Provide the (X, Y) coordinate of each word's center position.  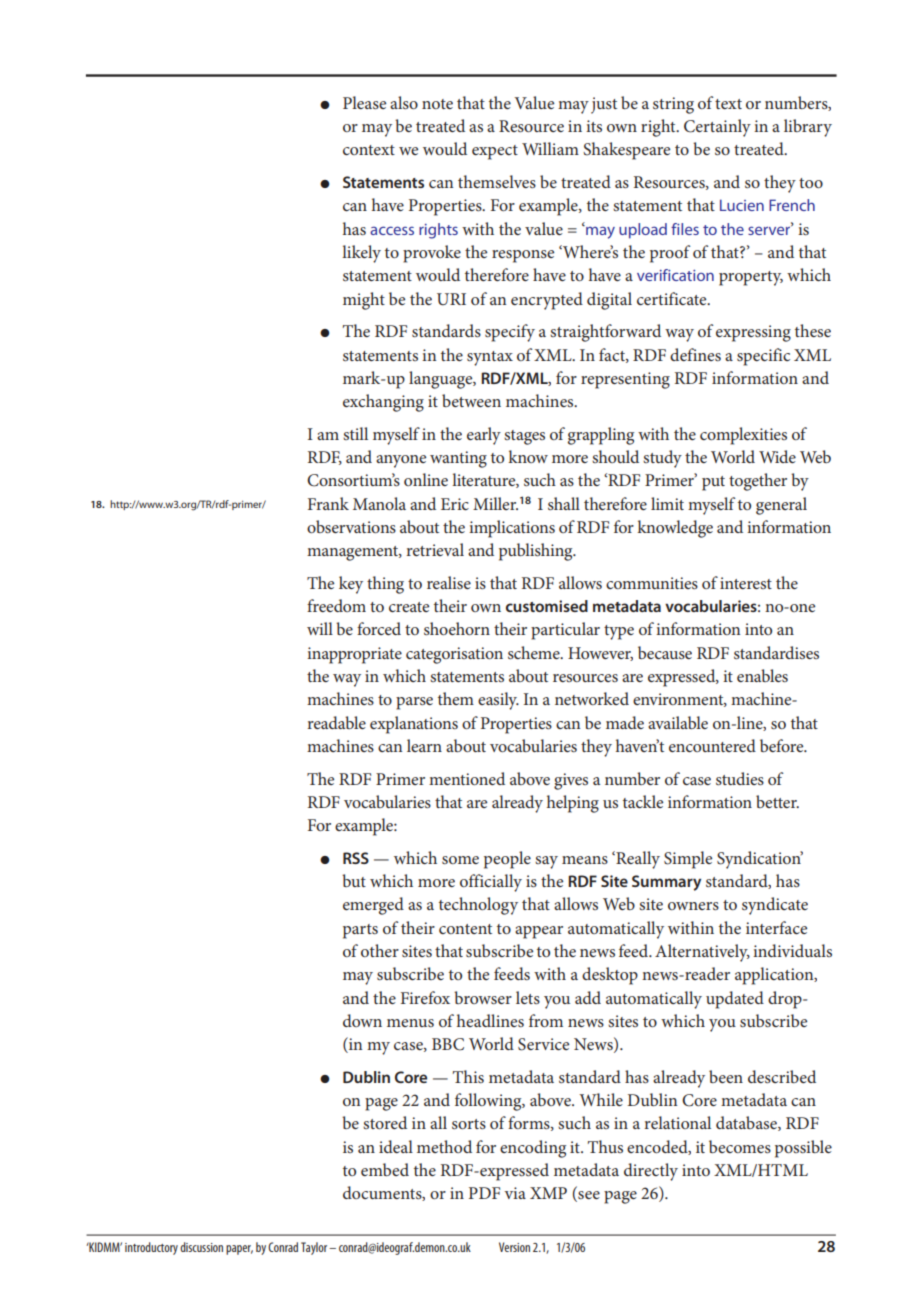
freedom (336, 605)
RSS (356, 858)
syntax (490, 358)
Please (364, 102)
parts (360, 931)
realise (449, 582)
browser (483, 997)
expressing (753, 333)
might (364, 301)
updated (735, 1000)
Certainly (717, 128)
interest (746, 583)
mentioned (467, 778)
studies (740, 778)
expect (495, 152)
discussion (201, 1247)
